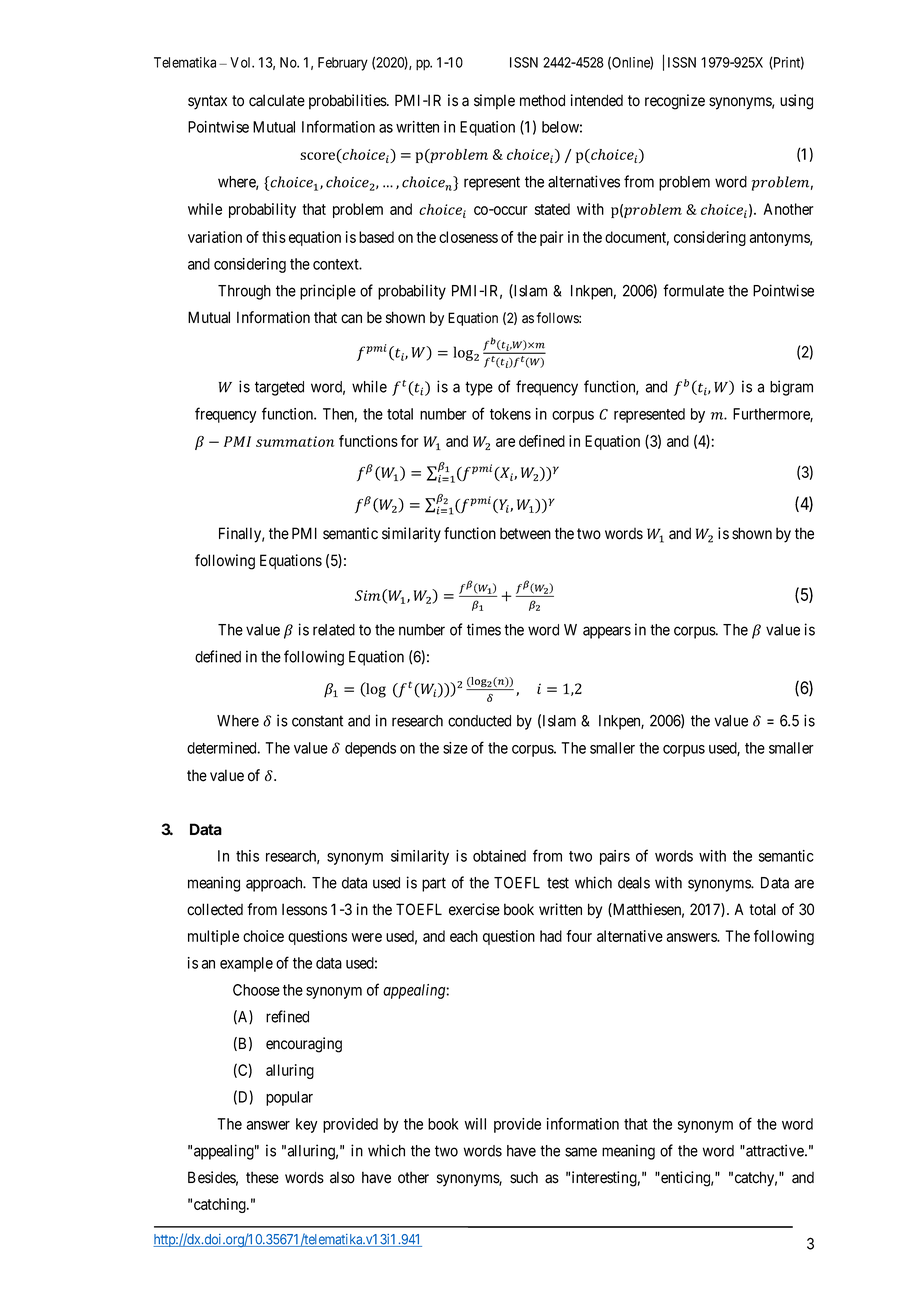  What do you see at coordinates (524, 1177) in the page?
I see `such` at bounding box center [524, 1177].
